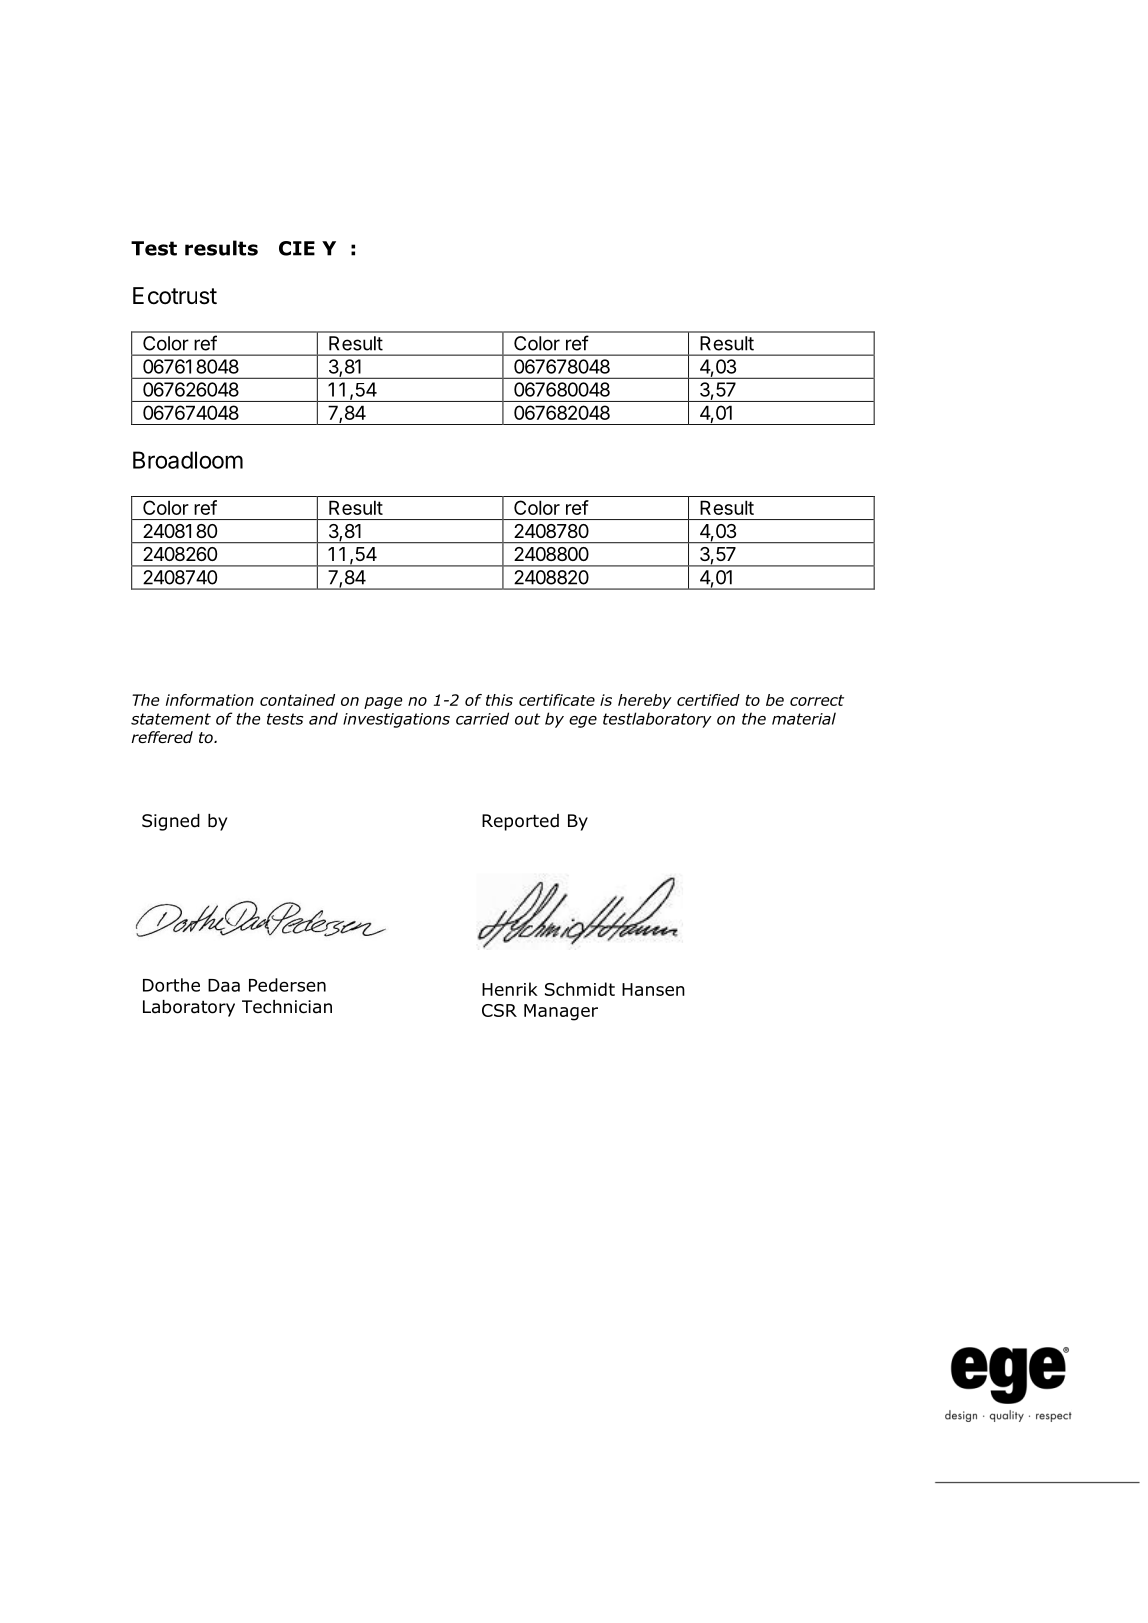 The width and height of the screenshot is (1148, 1623). Describe the element at coordinates (297, 248) in the screenshot. I see `CIE` at that location.
